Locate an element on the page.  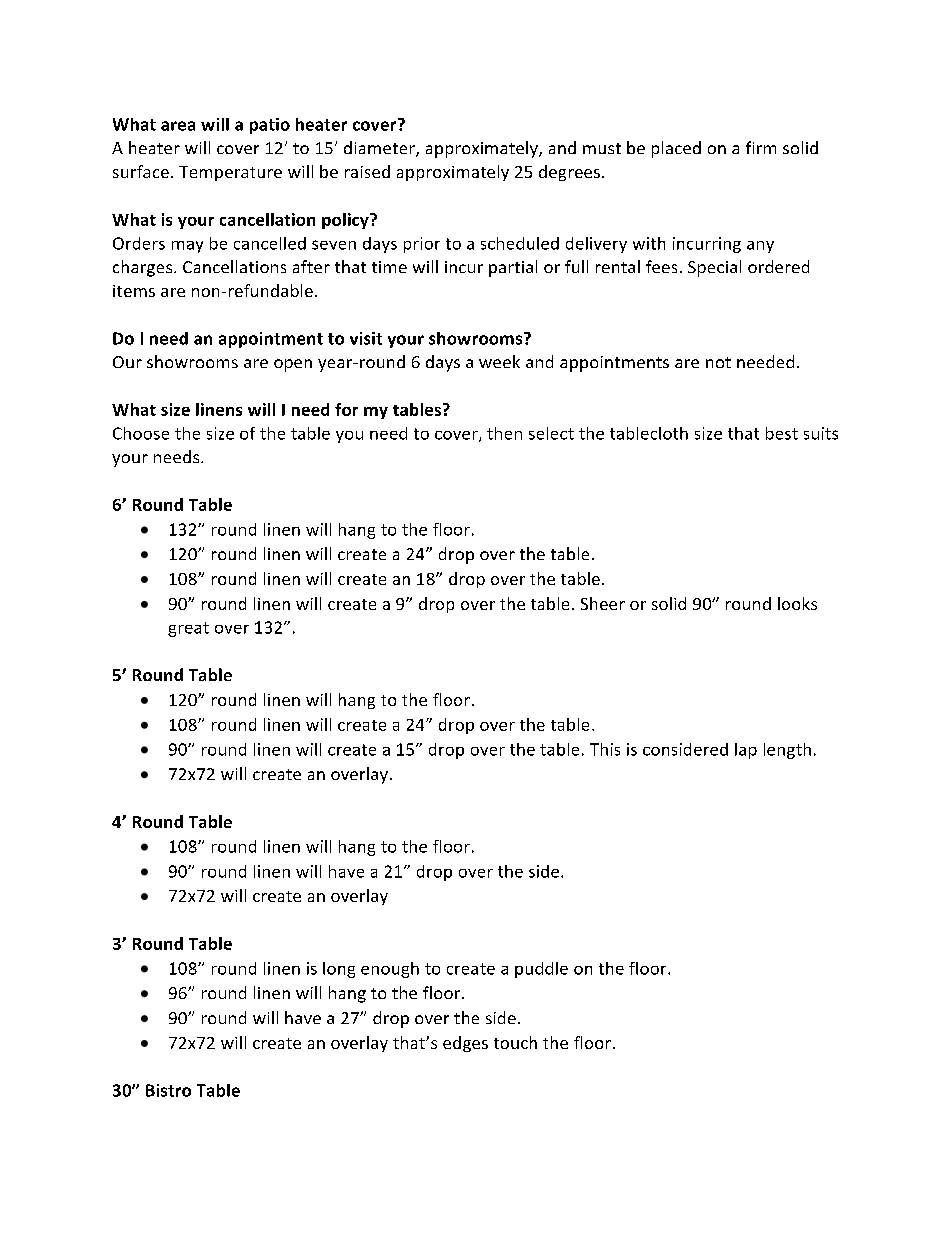
long is located at coordinates (339, 970).
